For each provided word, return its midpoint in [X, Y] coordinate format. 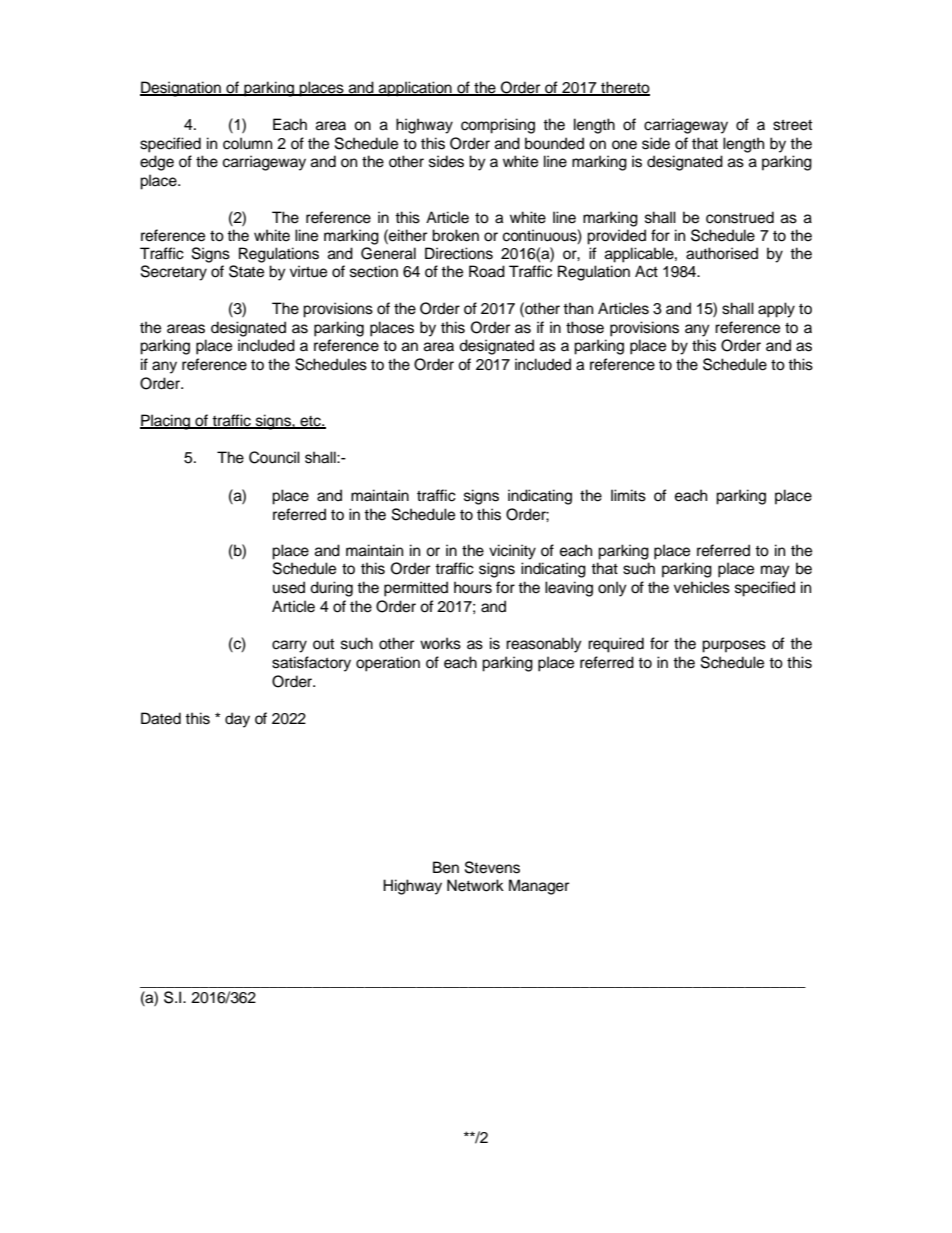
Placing [166, 422]
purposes [734, 646]
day [237, 720]
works [440, 643]
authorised [722, 253]
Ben [446, 867]
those [585, 327]
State [246, 271]
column [247, 143]
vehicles [702, 587]
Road [487, 271]
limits [628, 495]
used [289, 587]
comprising [498, 126]
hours [473, 587]
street [792, 125]
